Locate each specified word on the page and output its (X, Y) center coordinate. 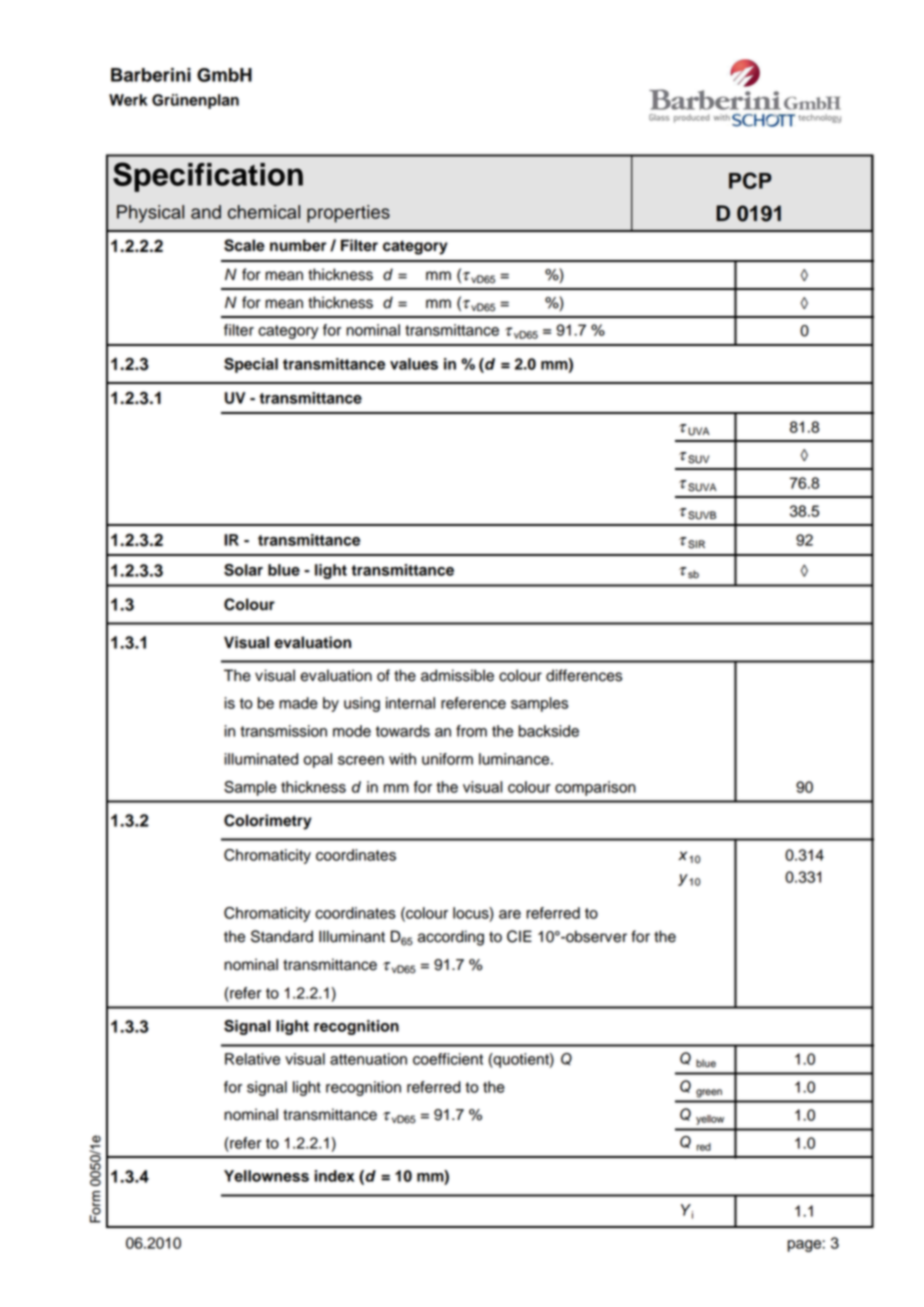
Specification (208, 177)
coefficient (448, 1059)
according (451, 938)
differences (584, 675)
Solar (243, 570)
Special (251, 365)
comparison (595, 788)
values (414, 364)
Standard (282, 936)
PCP (750, 180)
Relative (252, 1059)
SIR (696, 544)
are (510, 914)
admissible (457, 675)
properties (348, 214)
